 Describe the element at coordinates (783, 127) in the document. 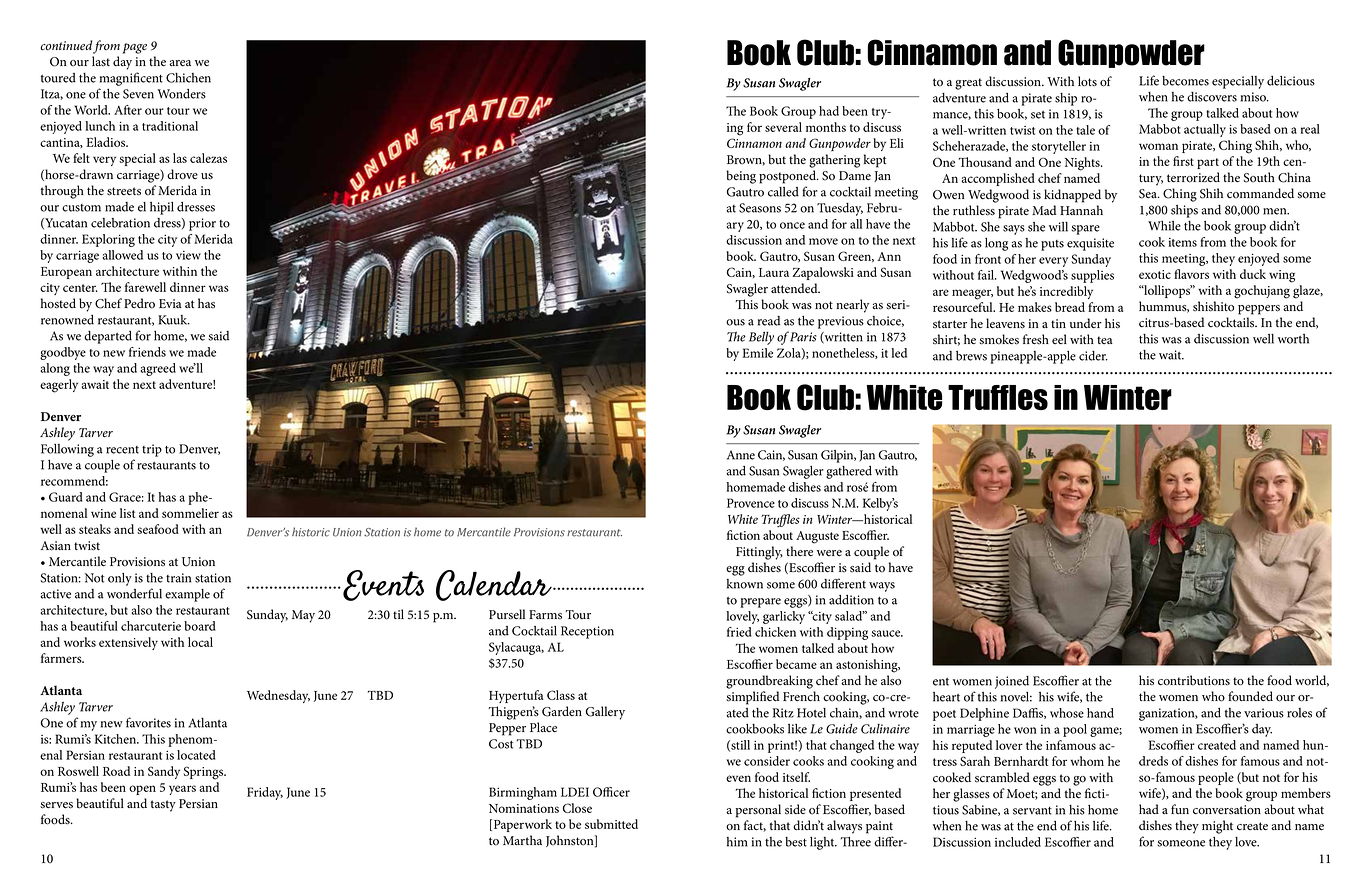

I see `several` at that location.
